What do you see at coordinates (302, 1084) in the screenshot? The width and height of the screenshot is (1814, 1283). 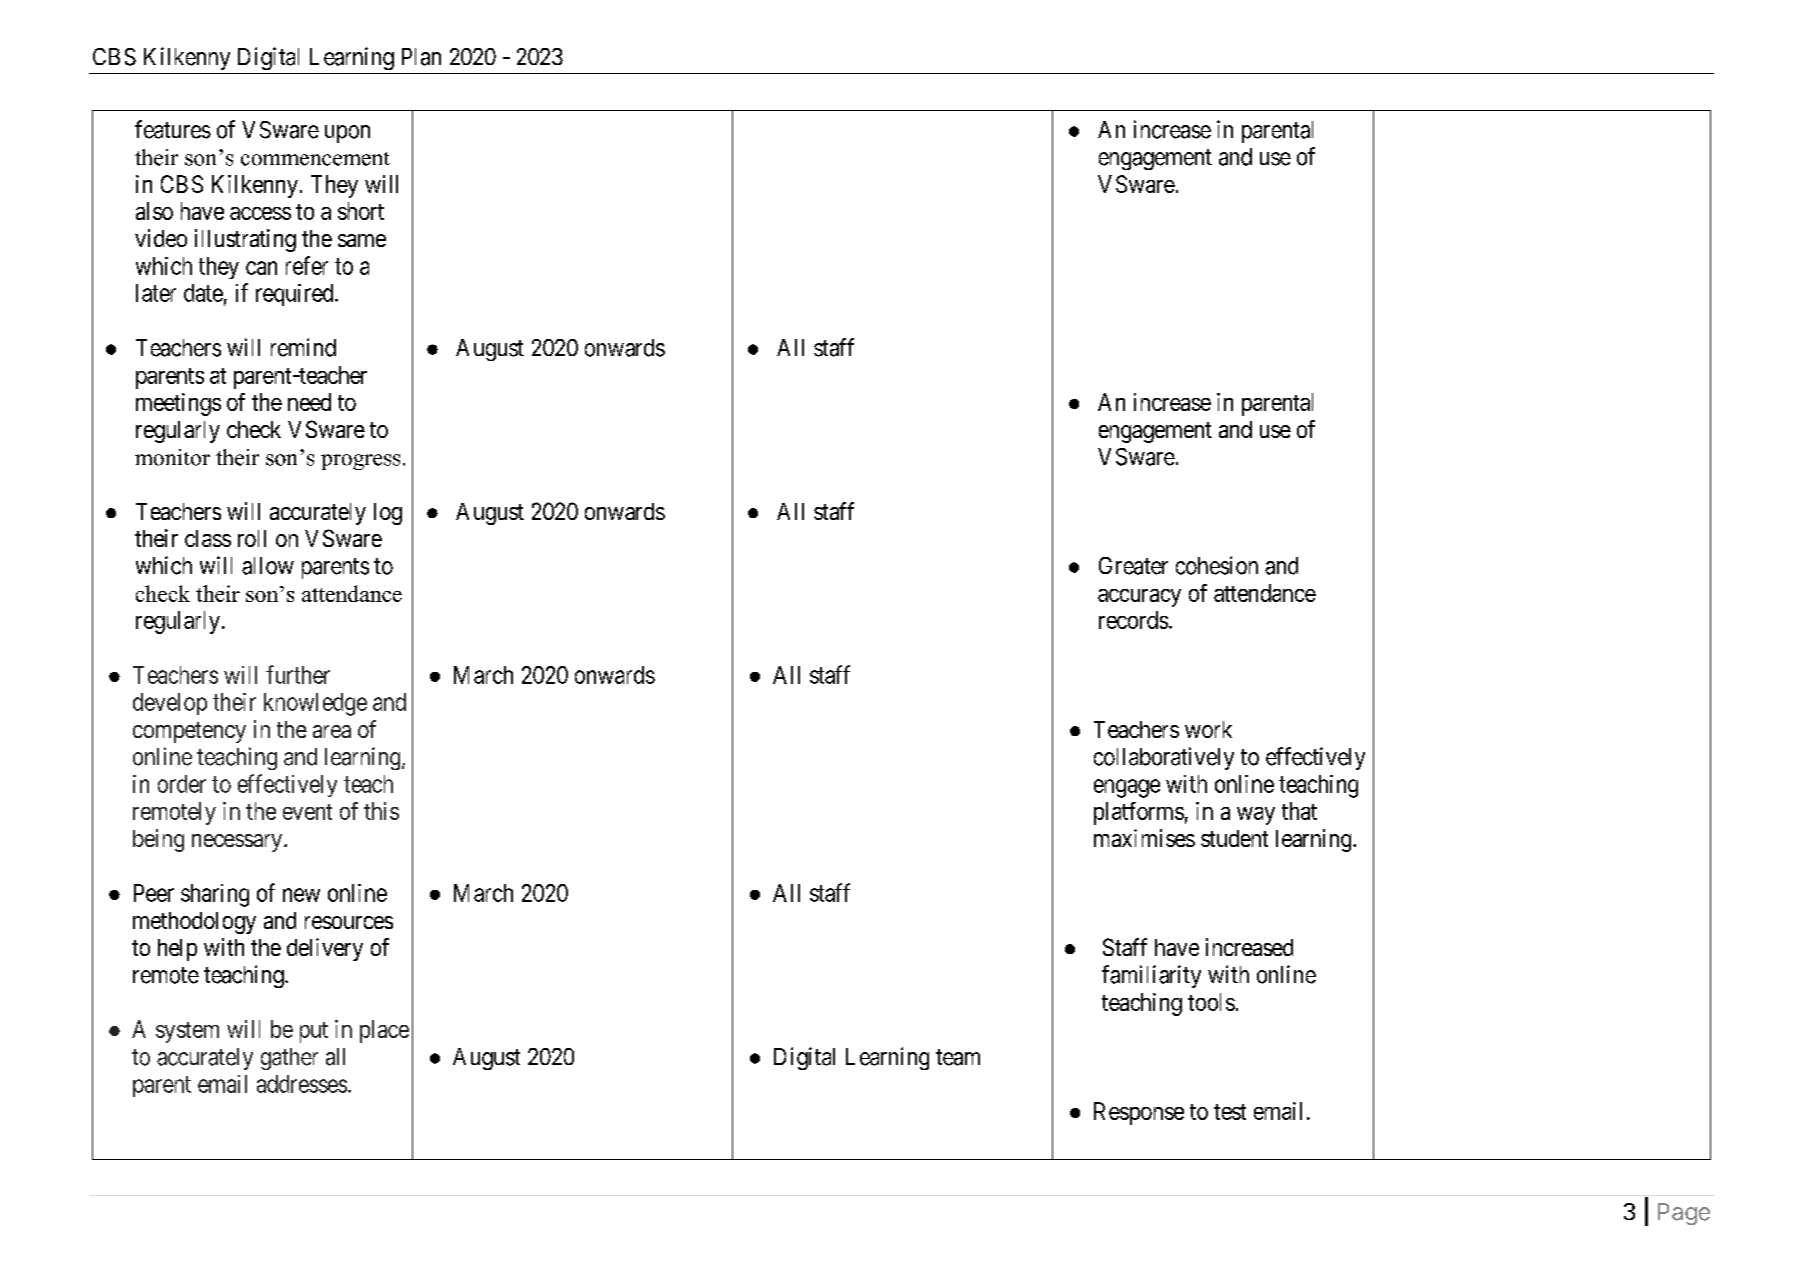 I see `addresses` at bounding box center [302, 1084].
